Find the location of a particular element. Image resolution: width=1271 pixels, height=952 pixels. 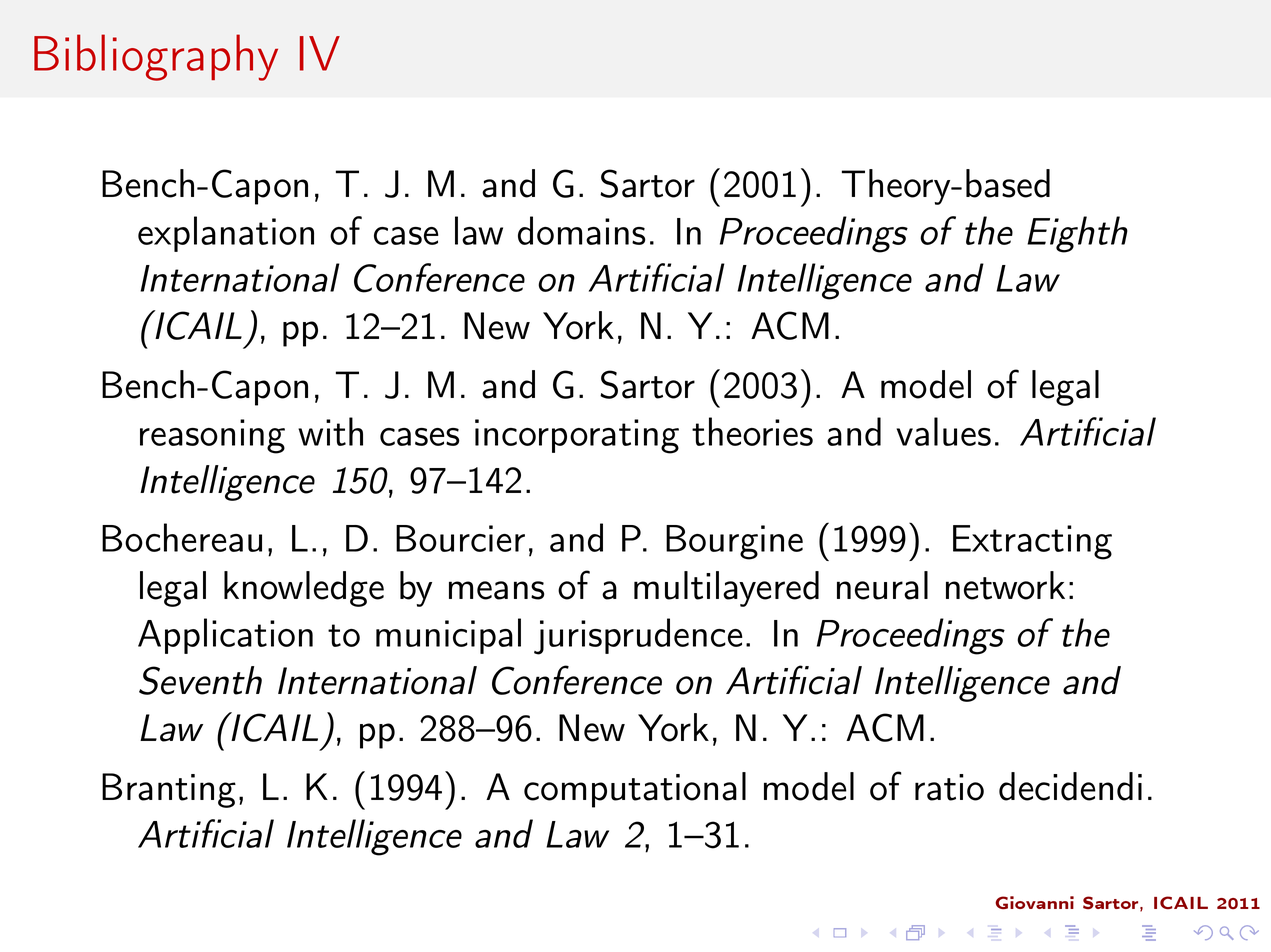

domains is located at coordinates (582, 230).
